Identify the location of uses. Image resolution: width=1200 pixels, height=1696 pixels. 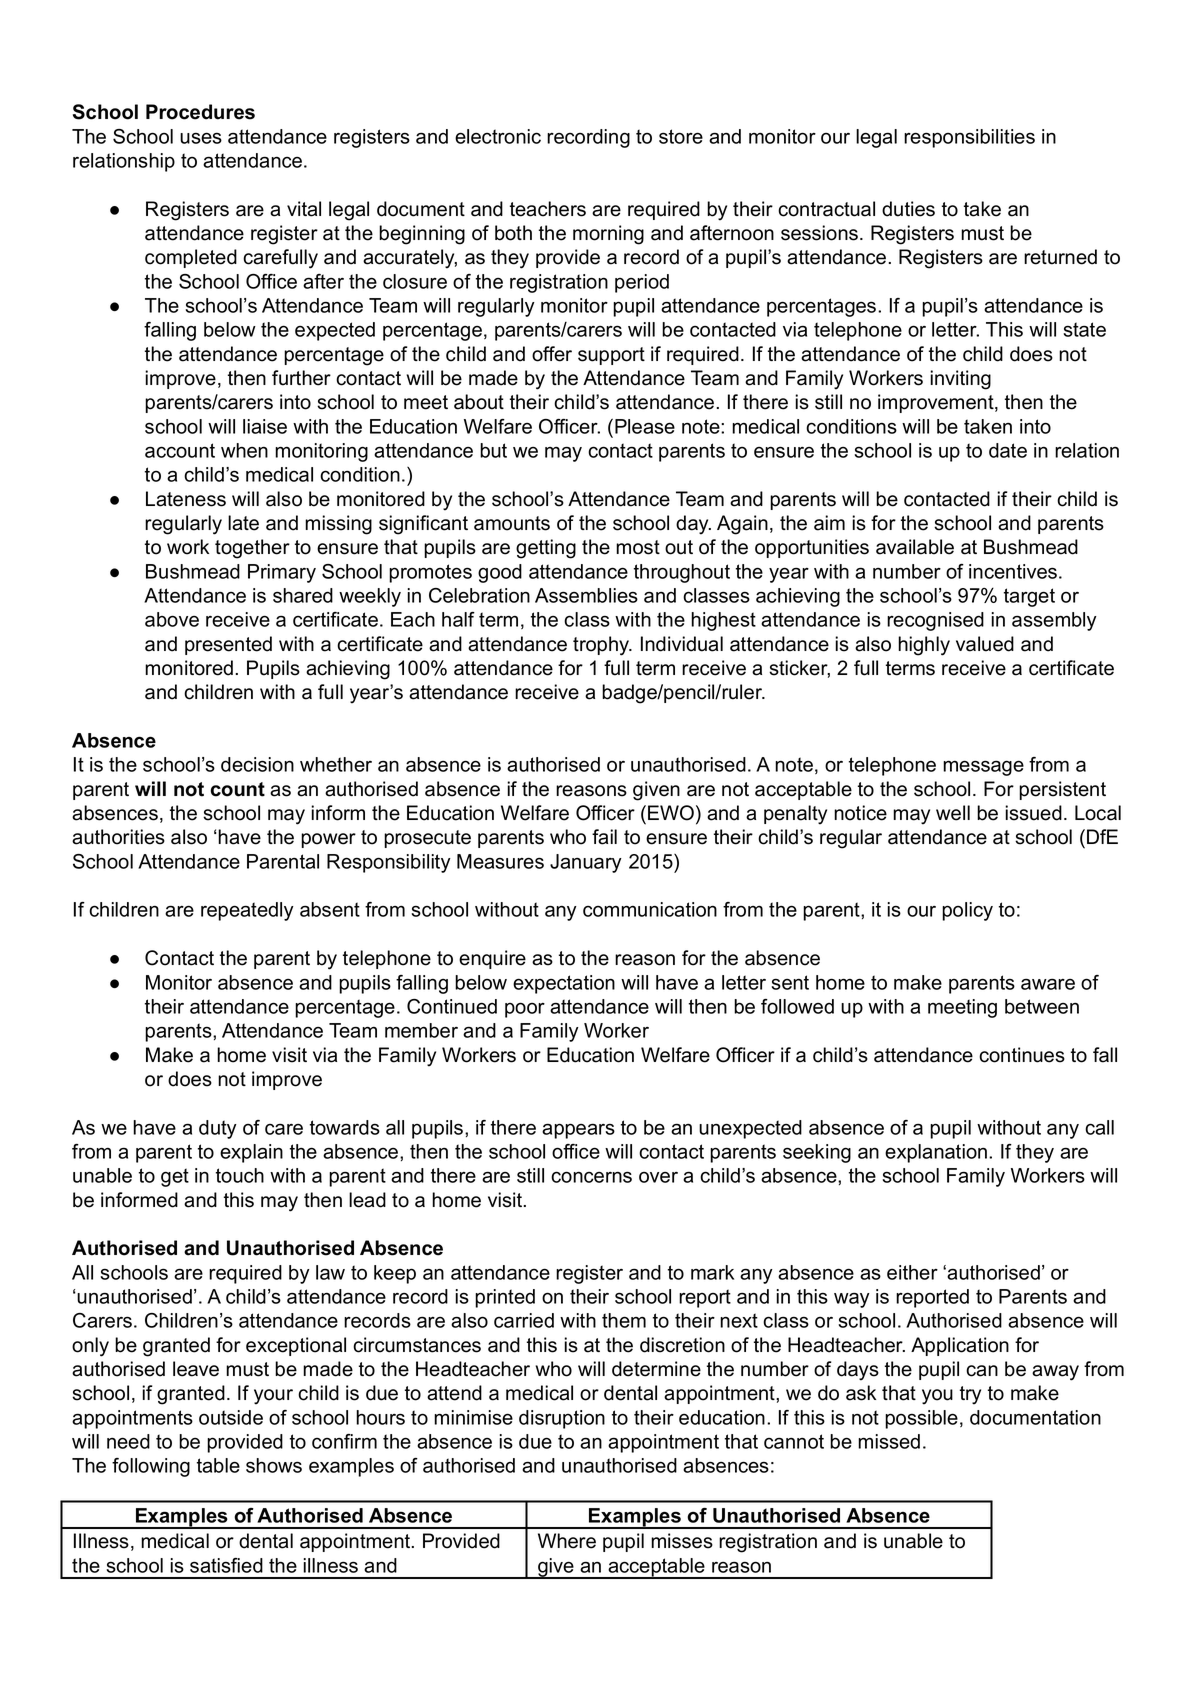
(201, 138).
